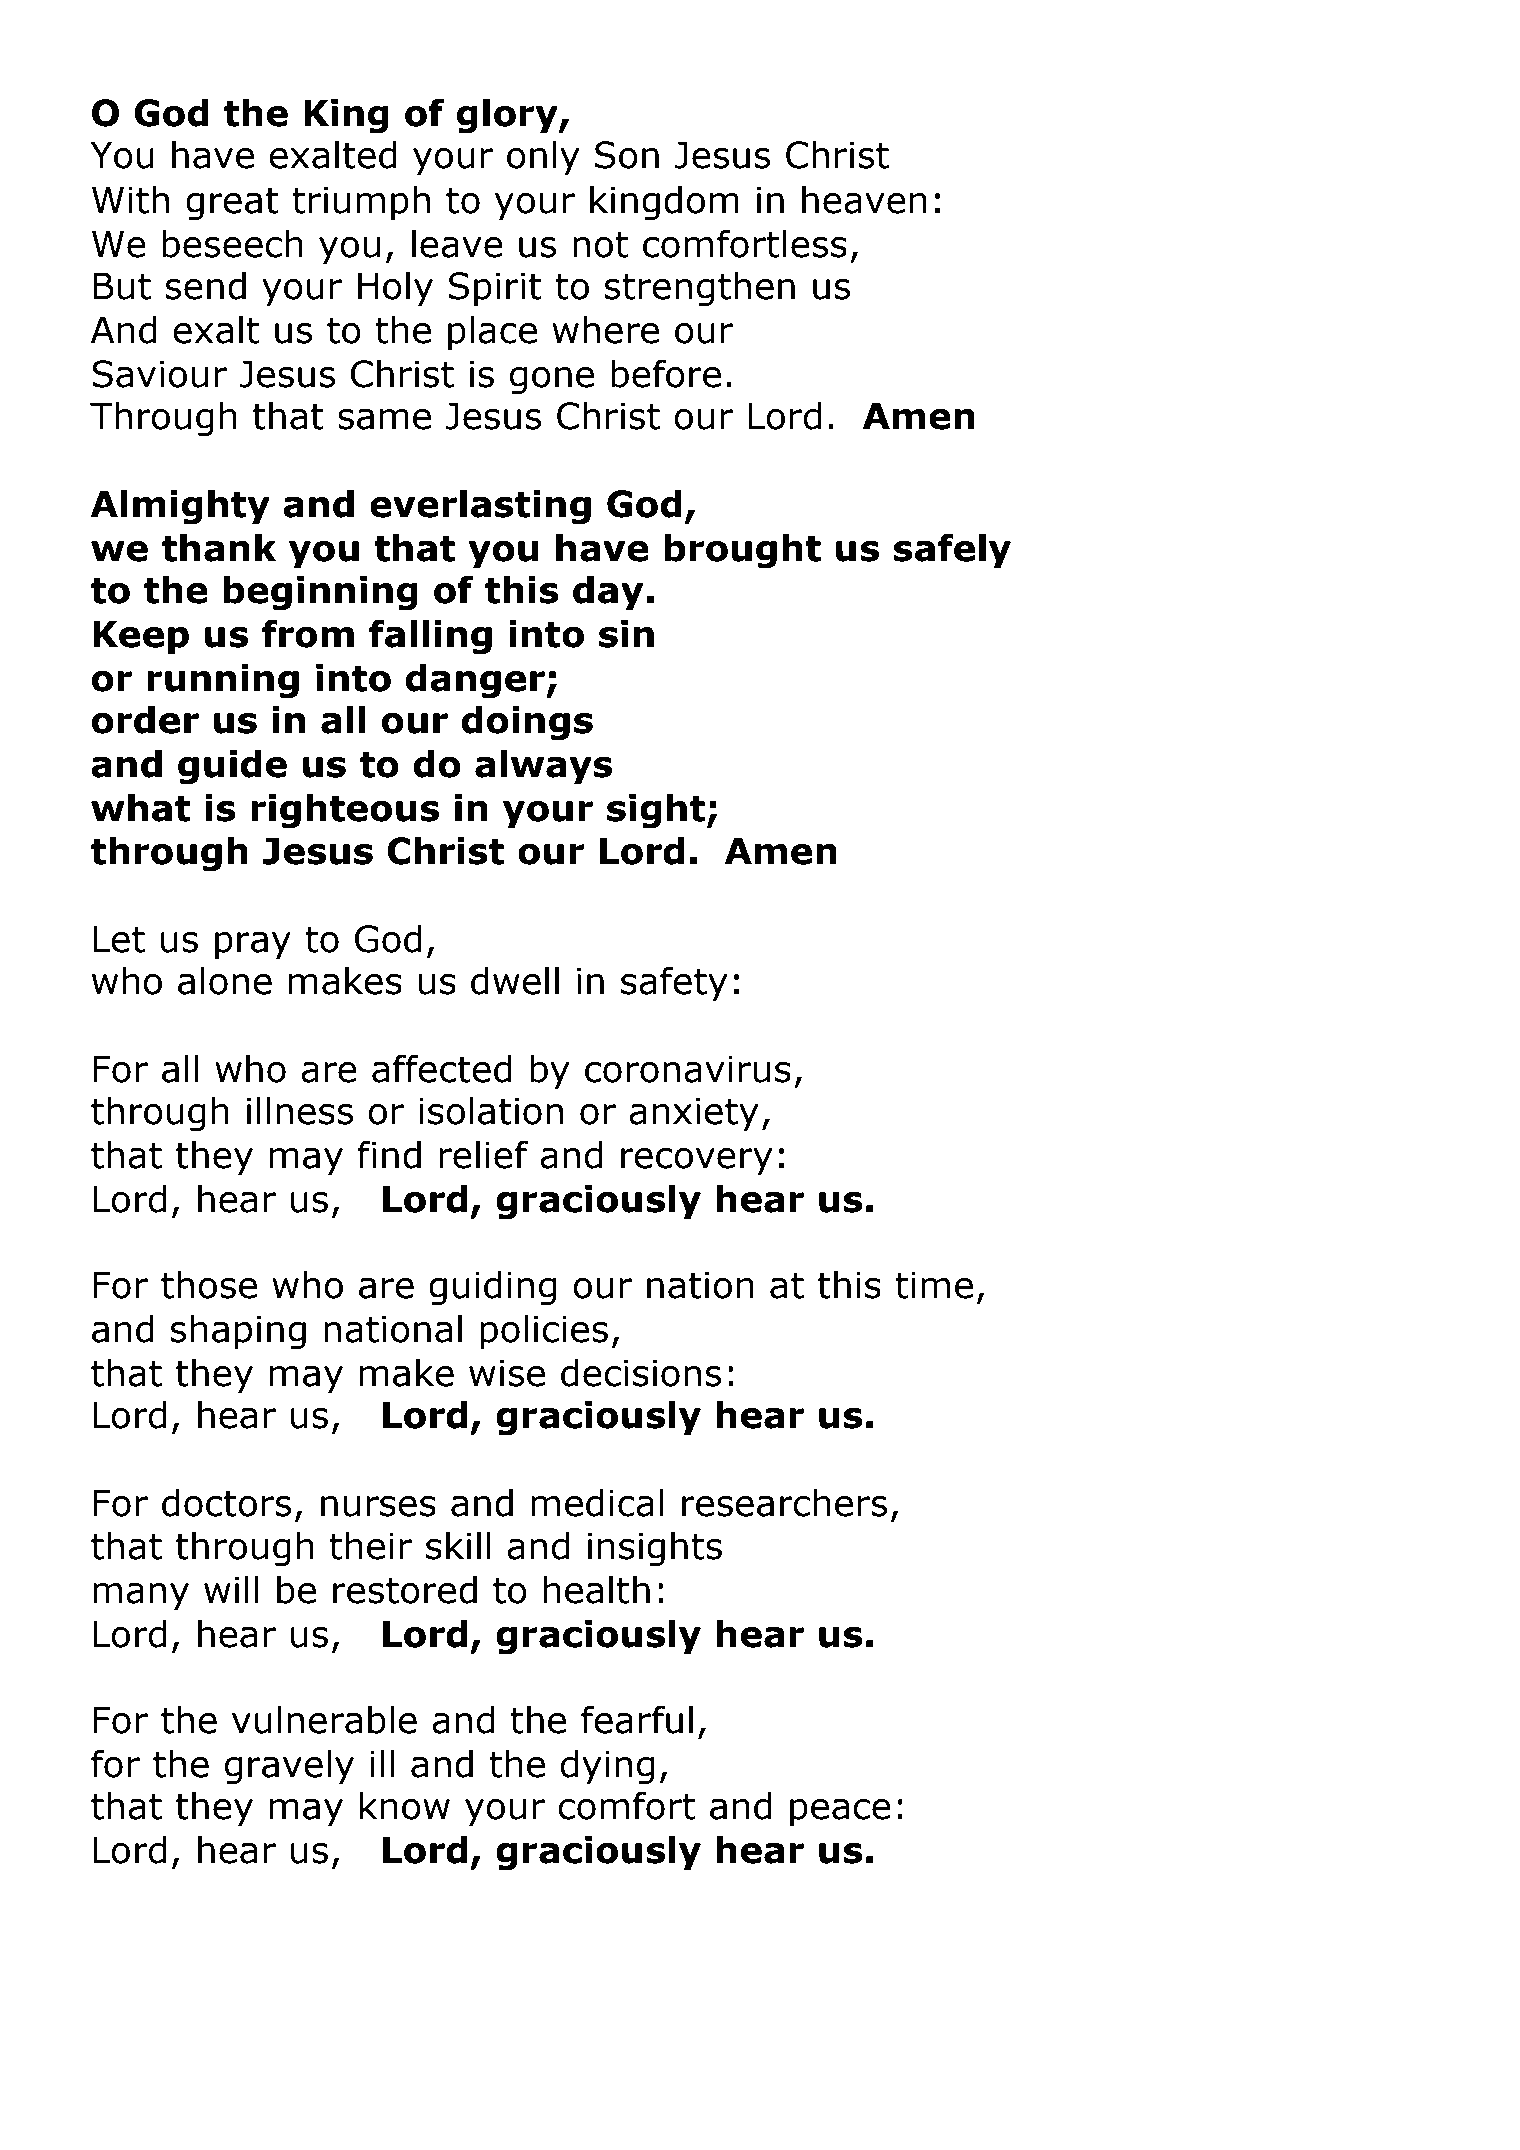 The height and width of the image is (2150, 1520). What do you see at coordinates (864, 199) in the image?
I see `heaven` at bounding box center [864, 199].
